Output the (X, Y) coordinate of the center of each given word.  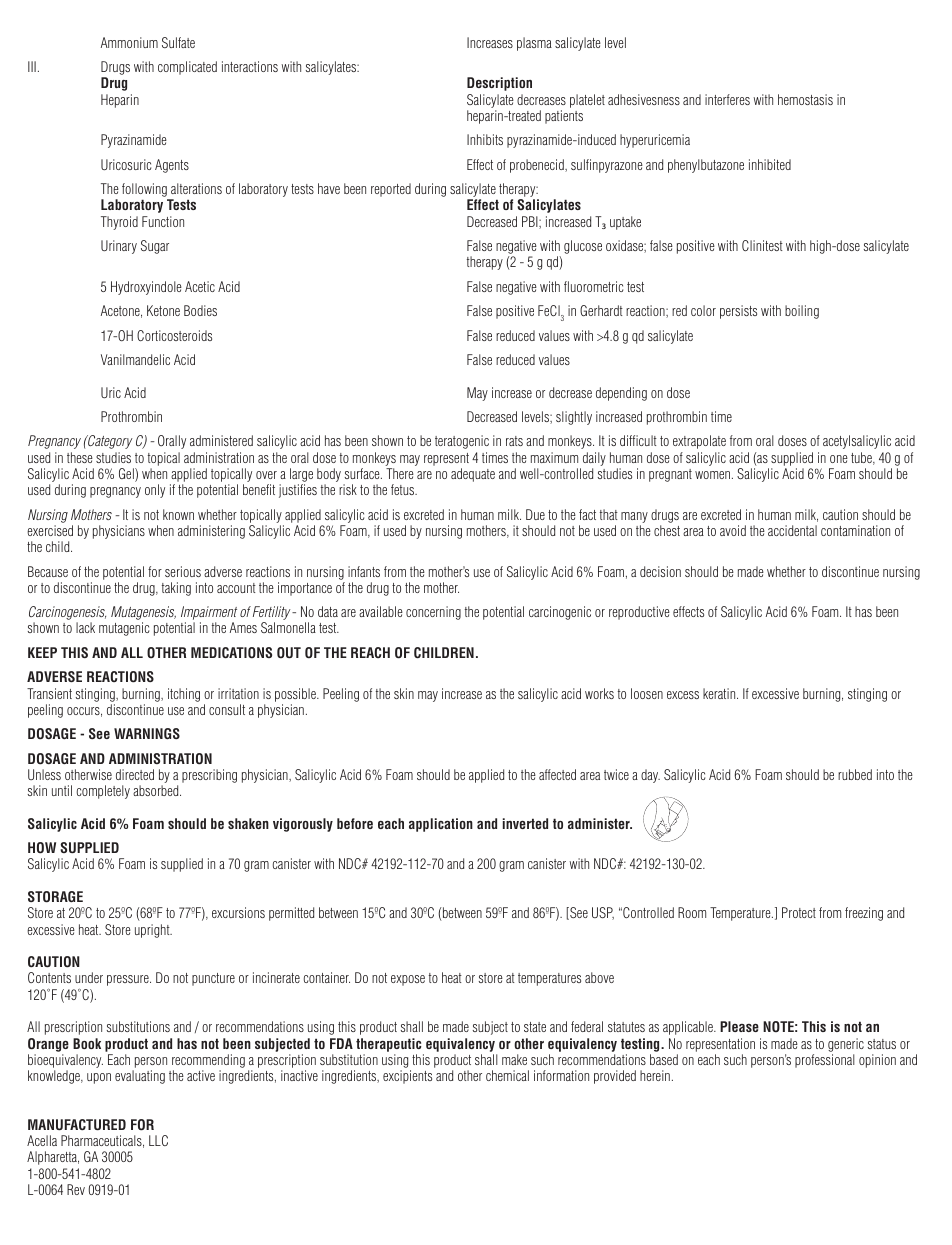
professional (825, 1061)
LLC (158, 1140)
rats (514, 441)
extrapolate (699, 442)
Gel (127, 475)
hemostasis (805, 99)
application (441, 825)
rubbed (855, 774)
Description (499, 84)
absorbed (157, 790)
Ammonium (129, 42)
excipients (407, 1077)
